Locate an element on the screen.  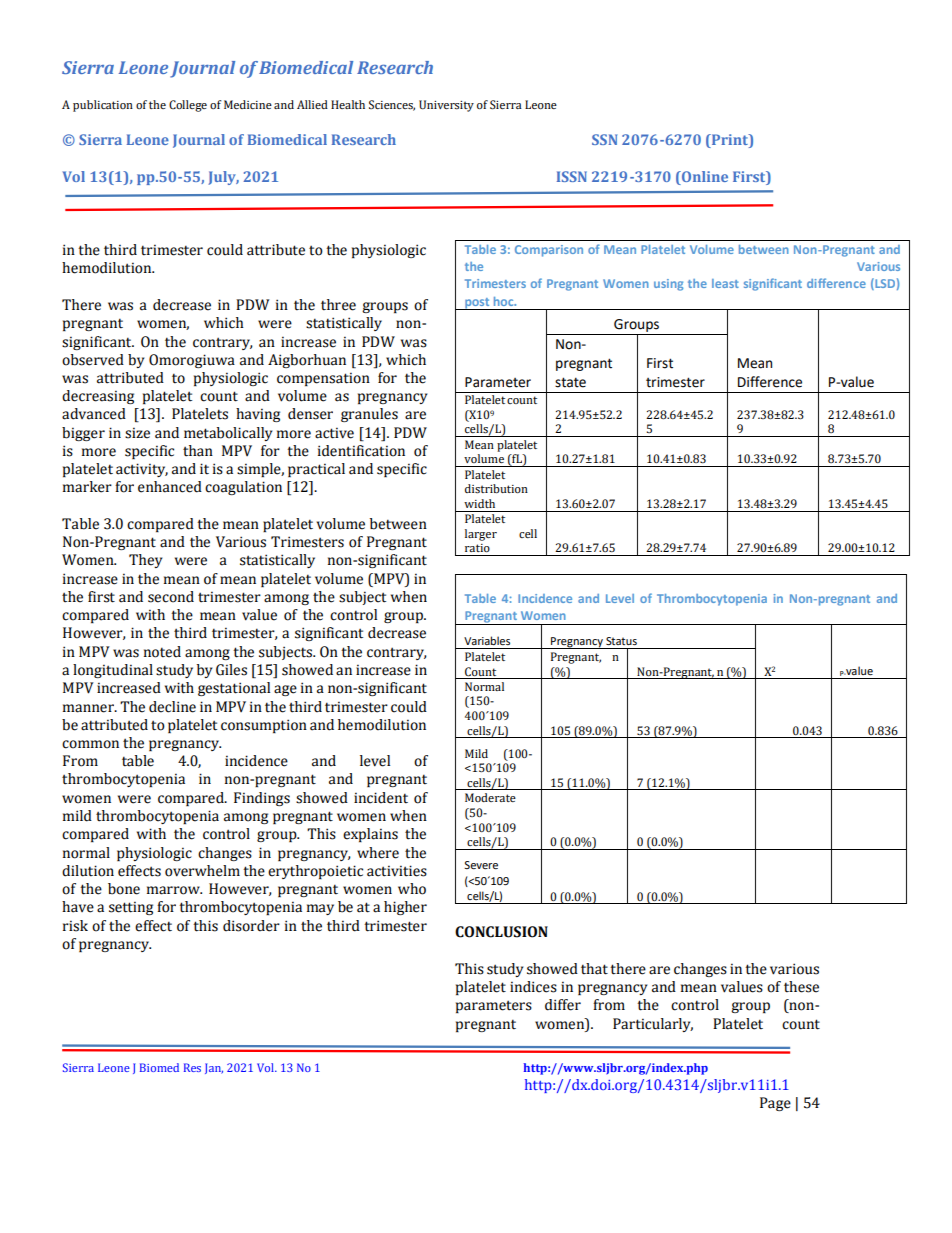
width is located at coordinates (479, 503).
